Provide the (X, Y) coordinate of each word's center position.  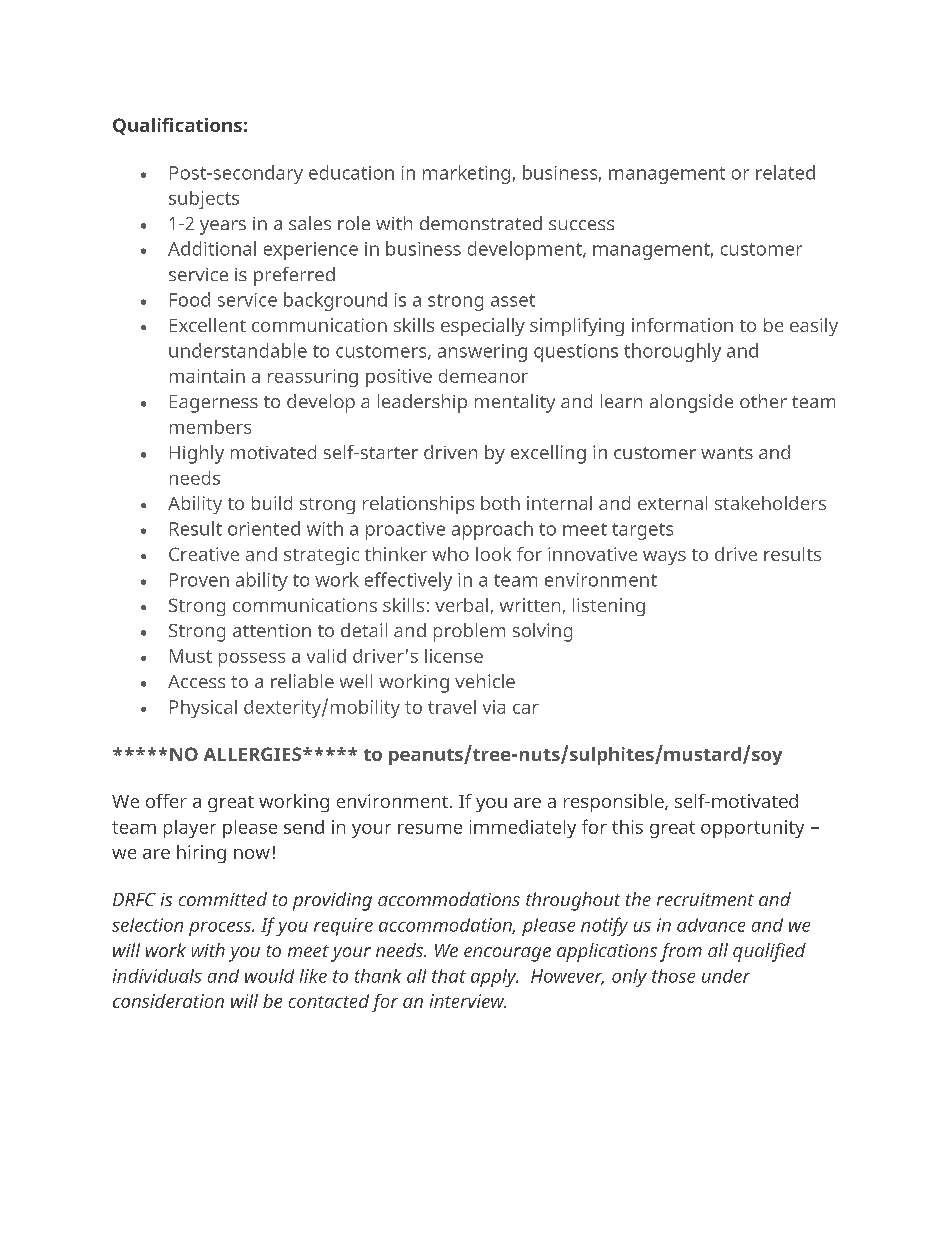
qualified (769, 952)
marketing (466, 174)
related (785, 172)
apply (494, 978)
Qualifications (177, 126)
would (269, 976)
